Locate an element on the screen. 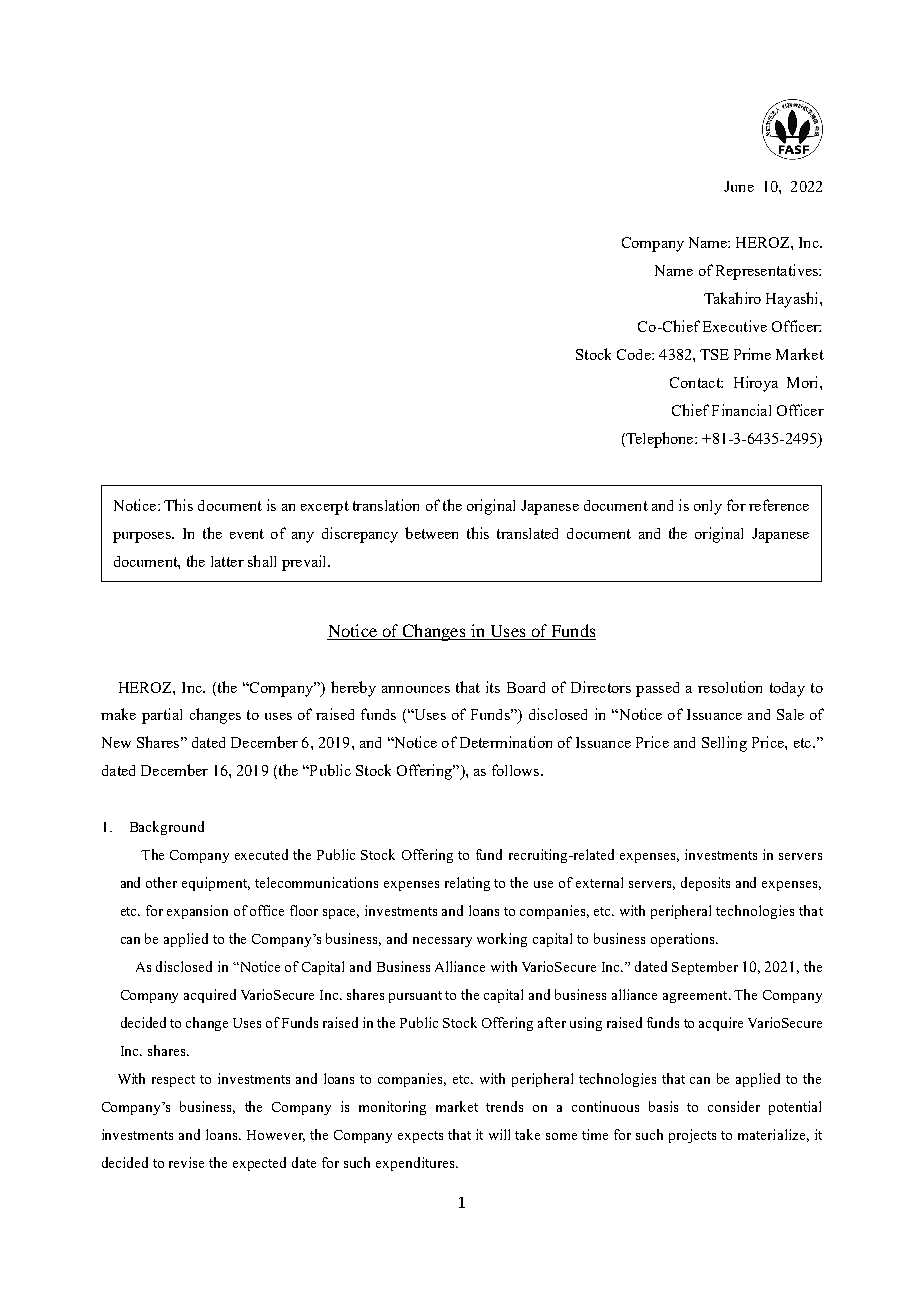 This screenshot has width=924, height=1308. announces is located at coordinates (416, 689).
